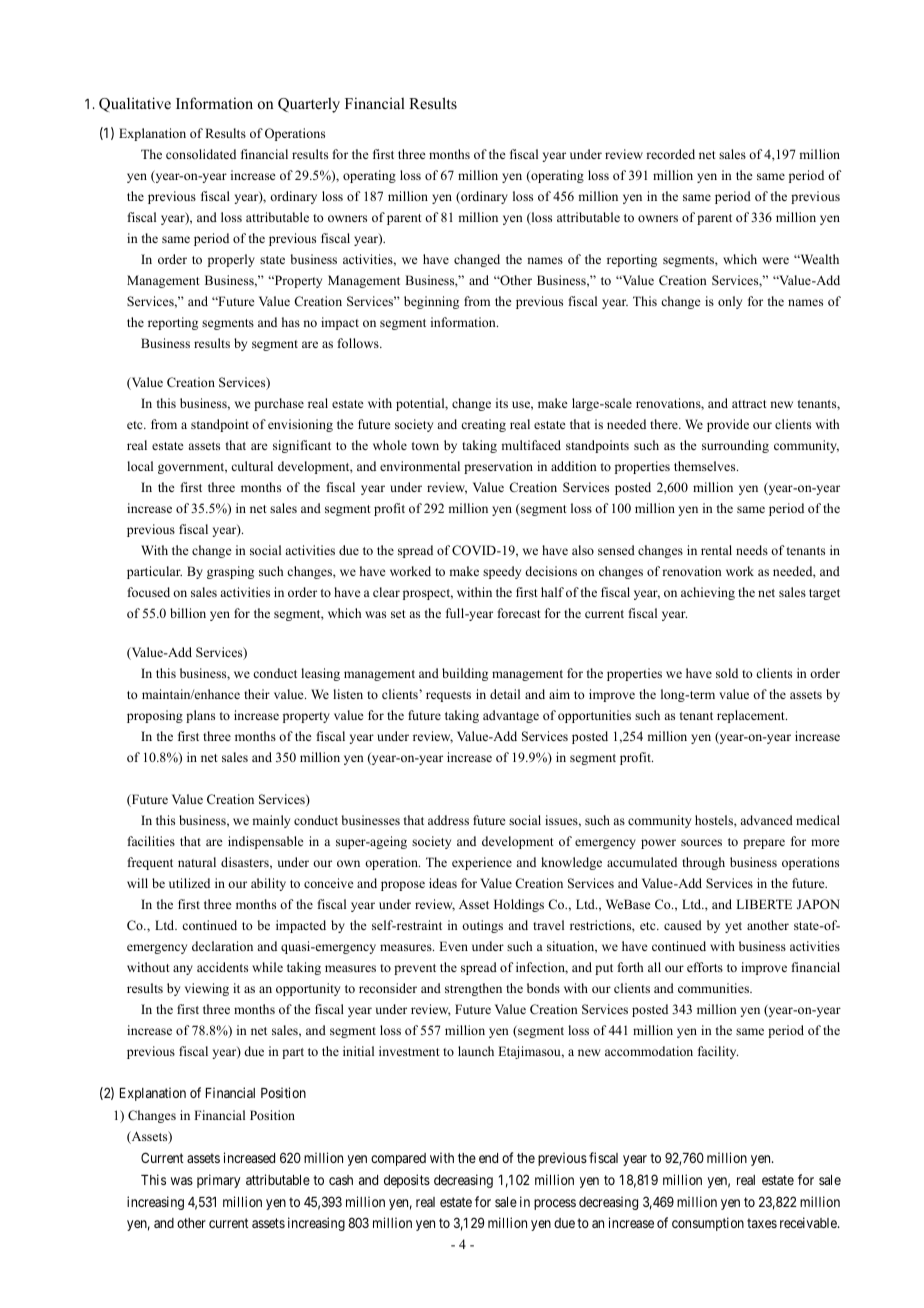  I want to click on outings, so click(482, 926).
